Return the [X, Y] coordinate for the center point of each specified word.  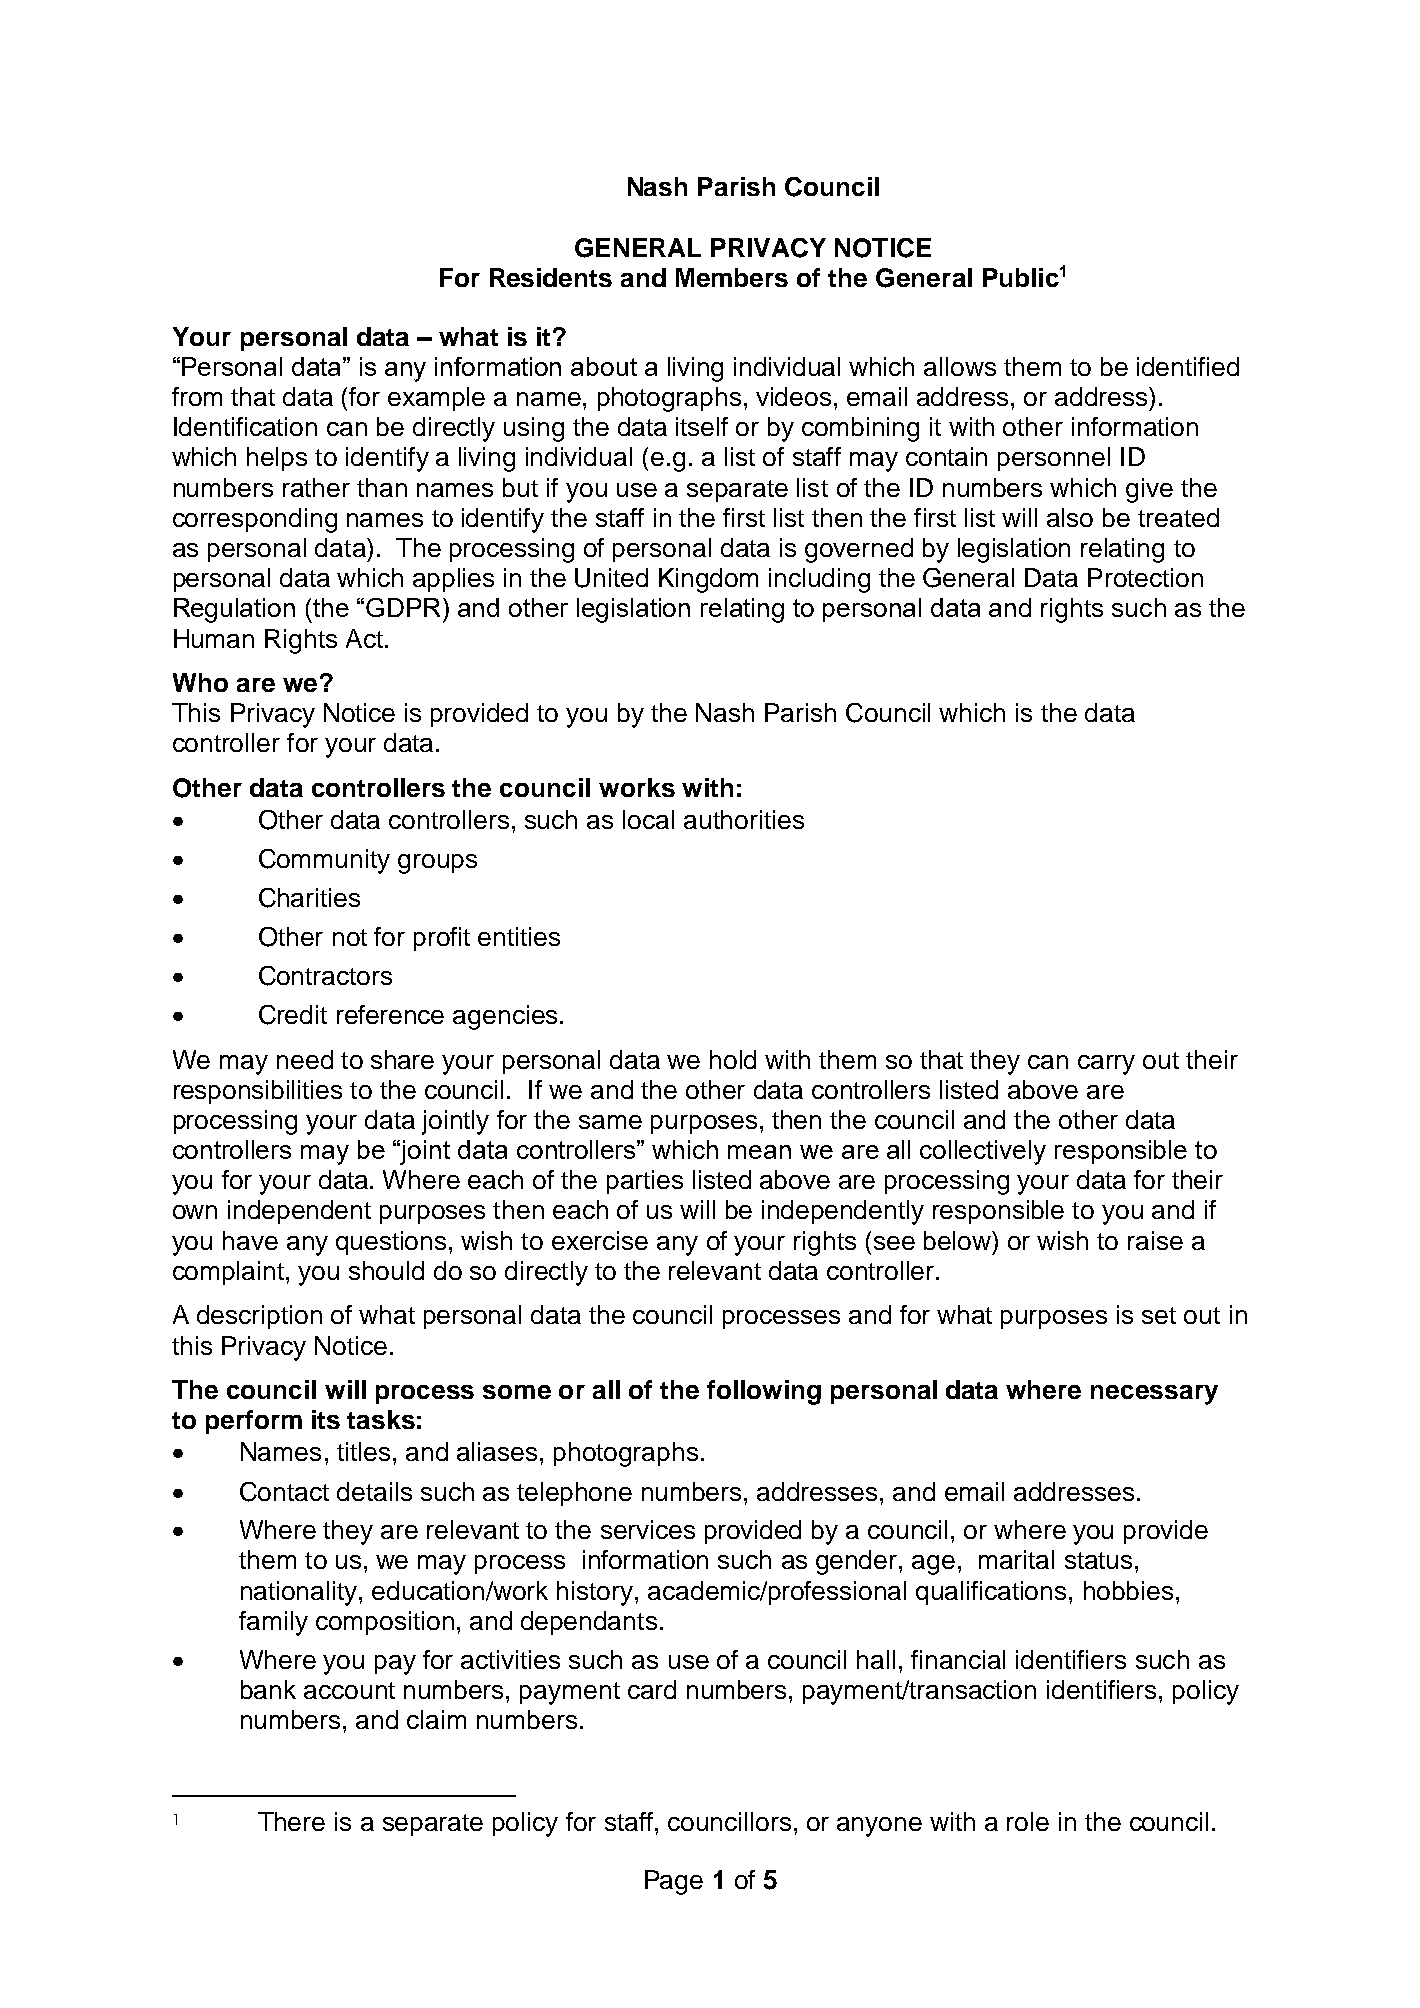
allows [960, 366]
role [1028, 1821]
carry [1106, 1065]
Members [732, 277]
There [291, 1821]
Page [674, 1882]
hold [733, 1059]
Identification [245, 426]
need [305, 1059]
